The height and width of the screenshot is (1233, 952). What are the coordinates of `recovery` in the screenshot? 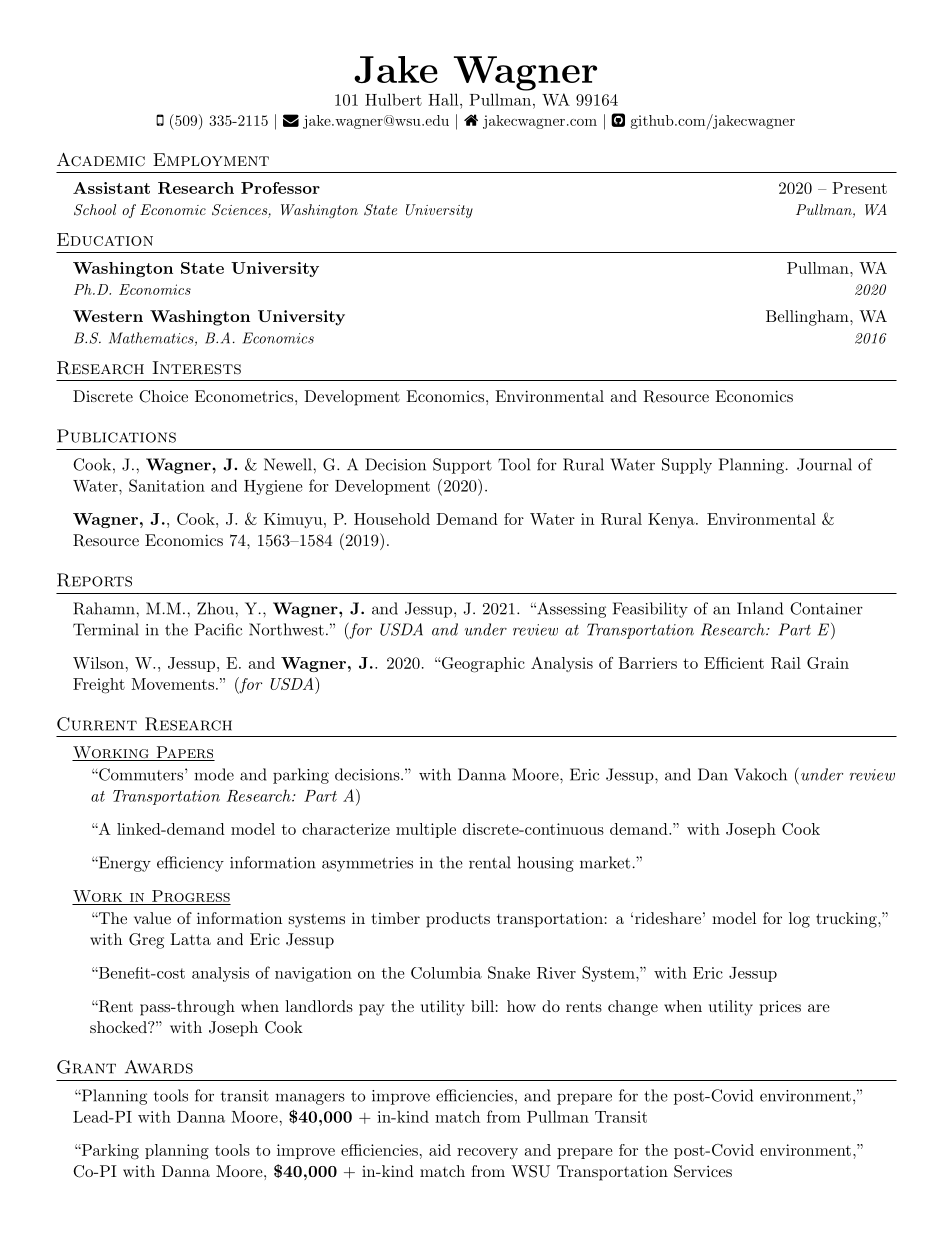 It's located at (487, 1153).
